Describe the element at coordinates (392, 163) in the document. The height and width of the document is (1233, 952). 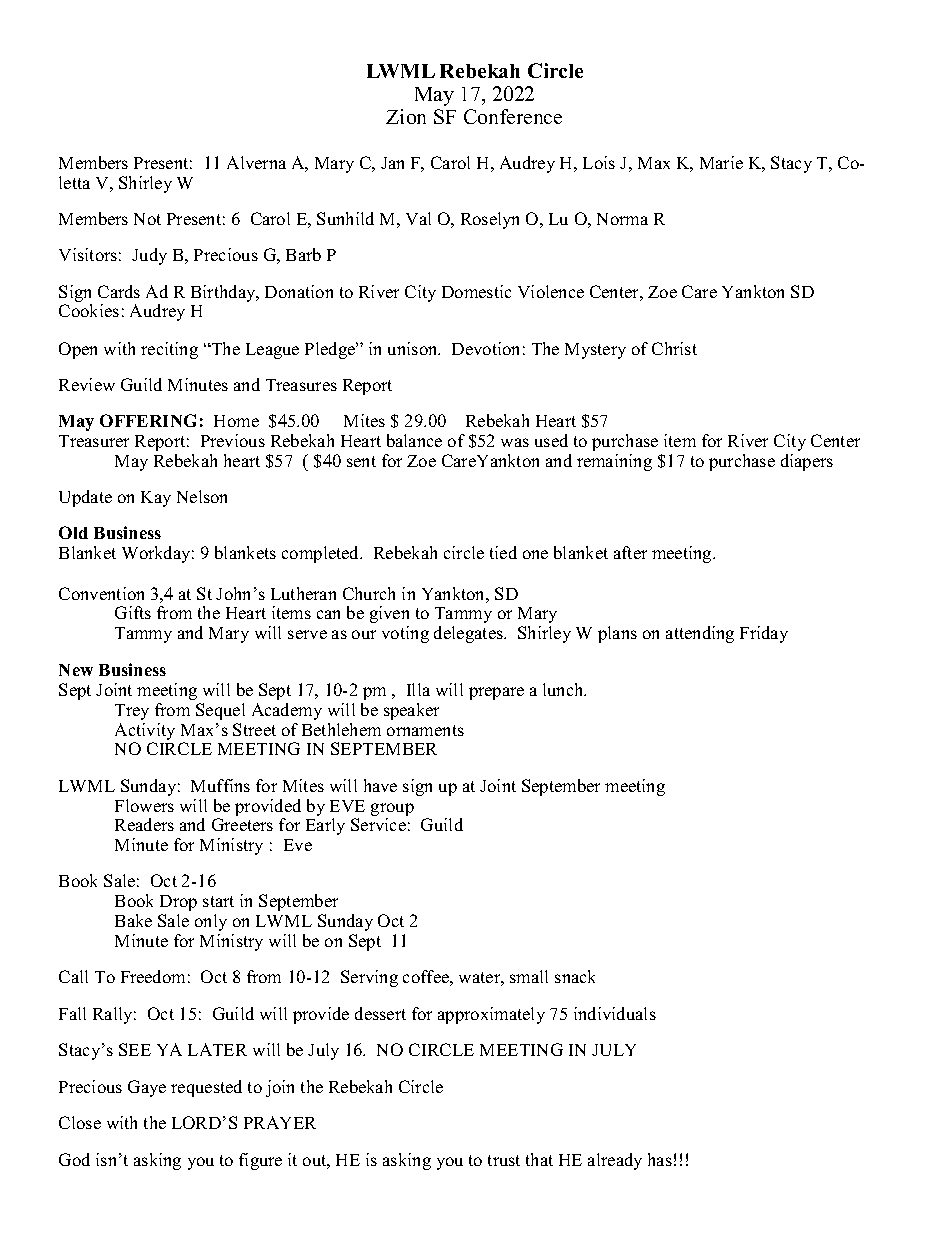
I see `Jan` at that location.
